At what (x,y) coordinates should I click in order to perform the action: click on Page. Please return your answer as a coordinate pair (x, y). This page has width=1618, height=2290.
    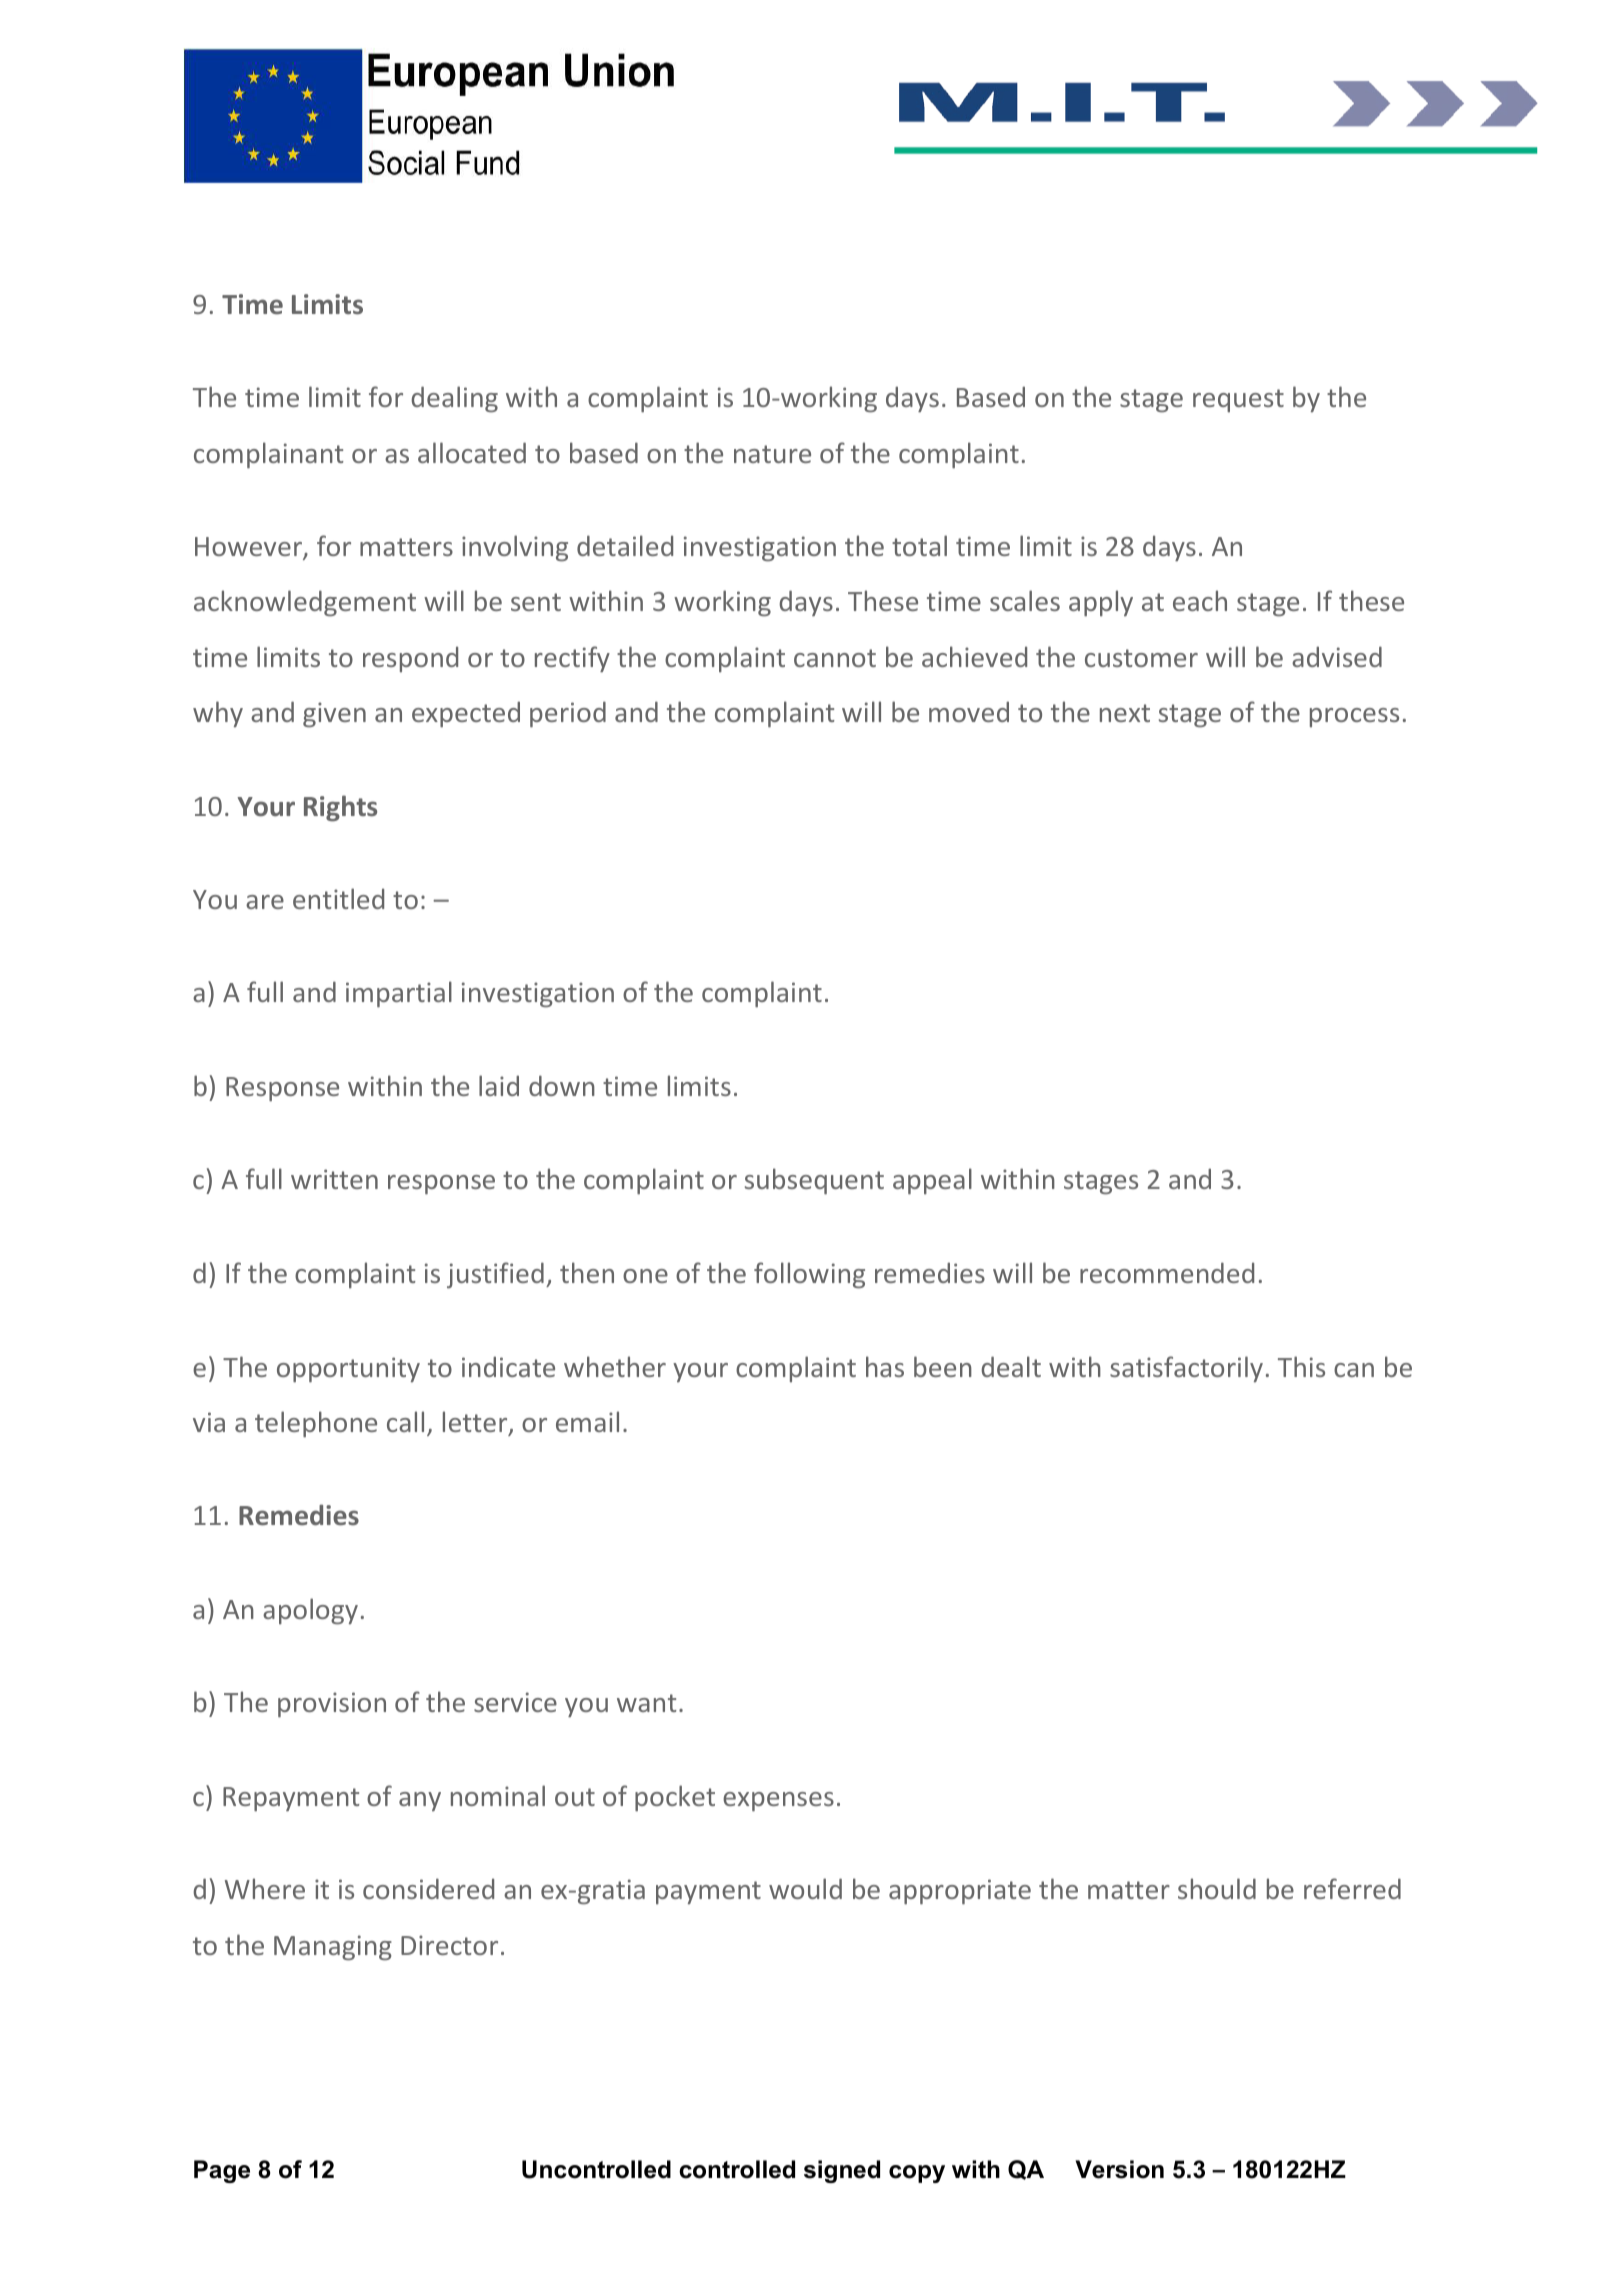
    Looking at the image, I should click on (222, 2171).
